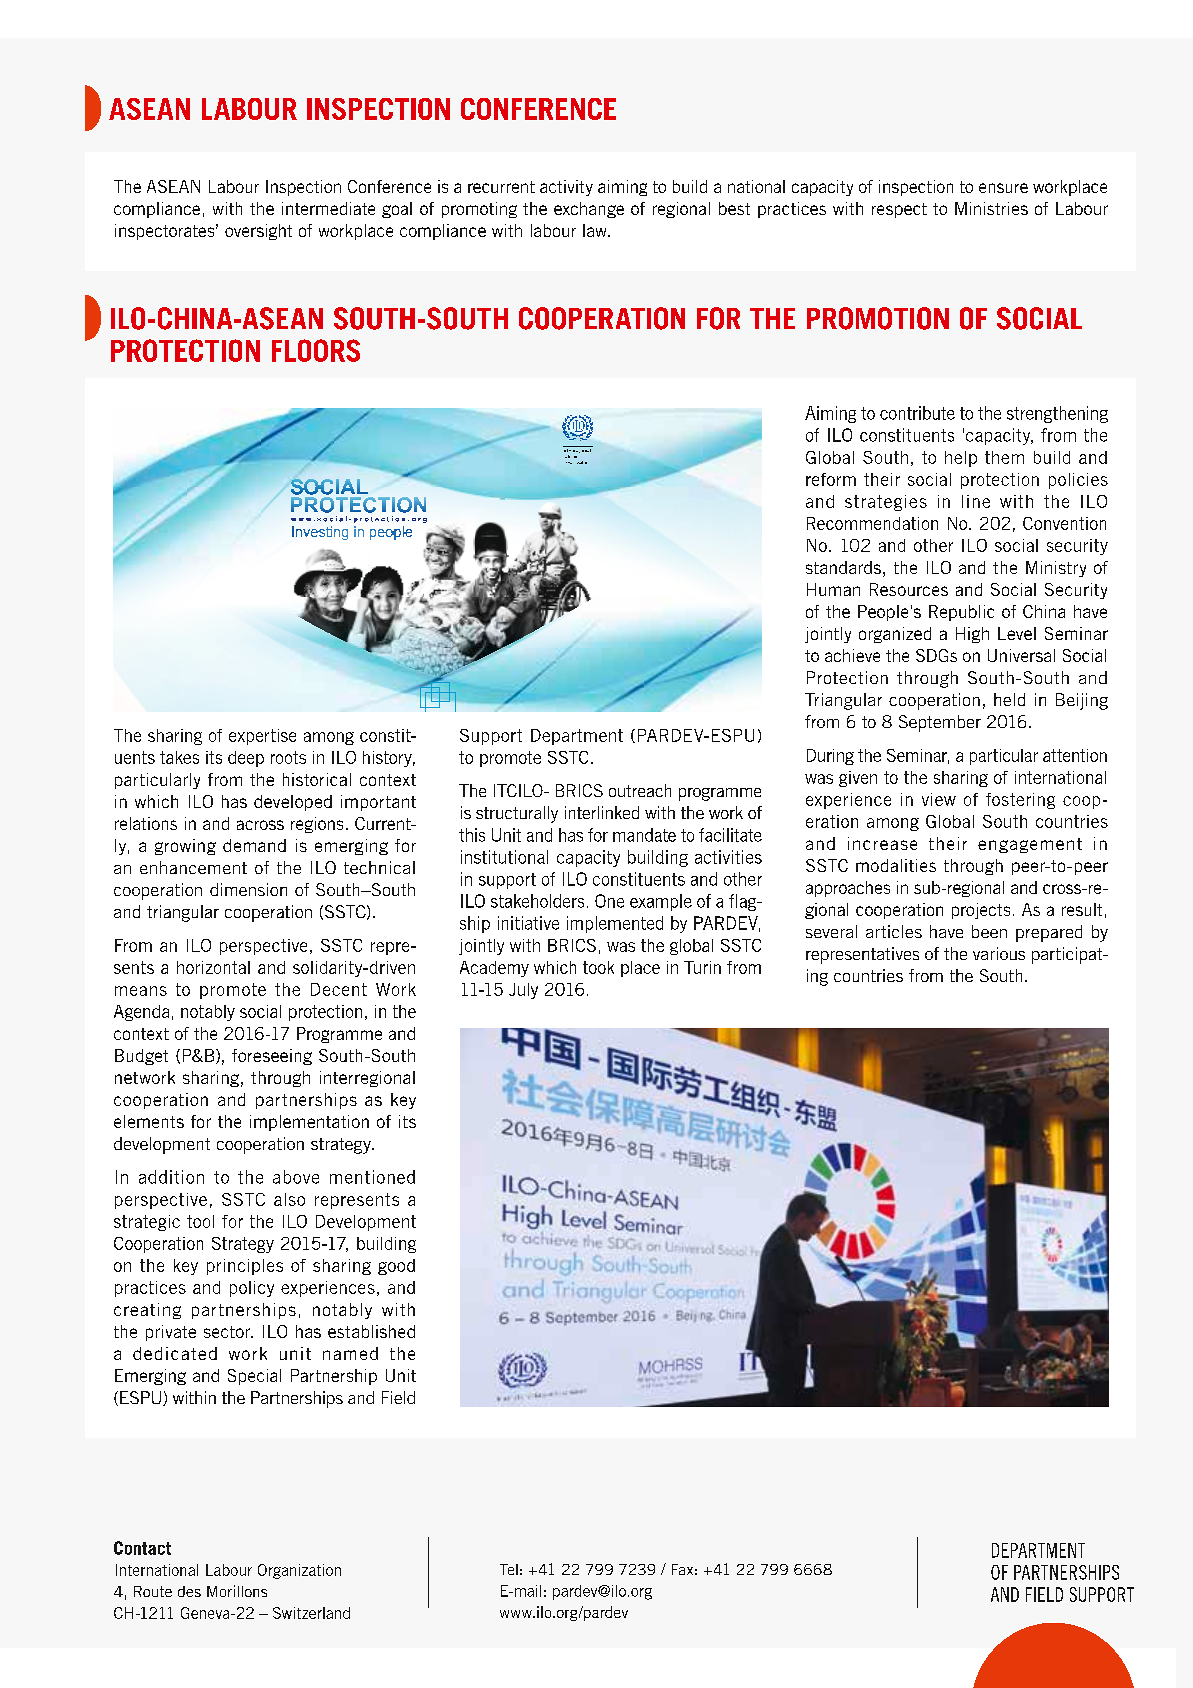  I want to click on law, so click(596, 230).
